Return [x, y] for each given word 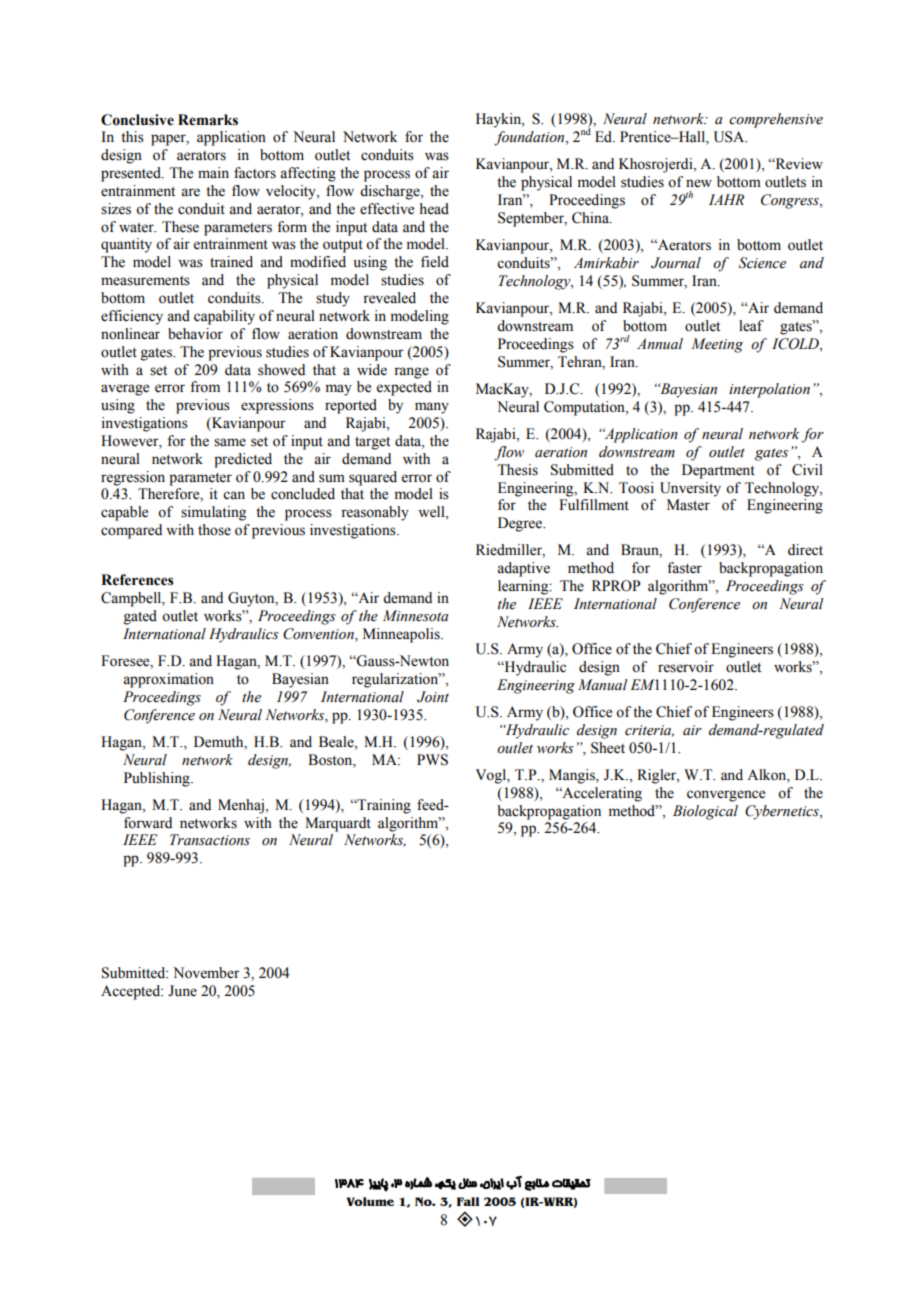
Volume [370, 1201]
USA [730, 137]
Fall [468, 1201]
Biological [705, 812]
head [434, 209]
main [213, 172]
